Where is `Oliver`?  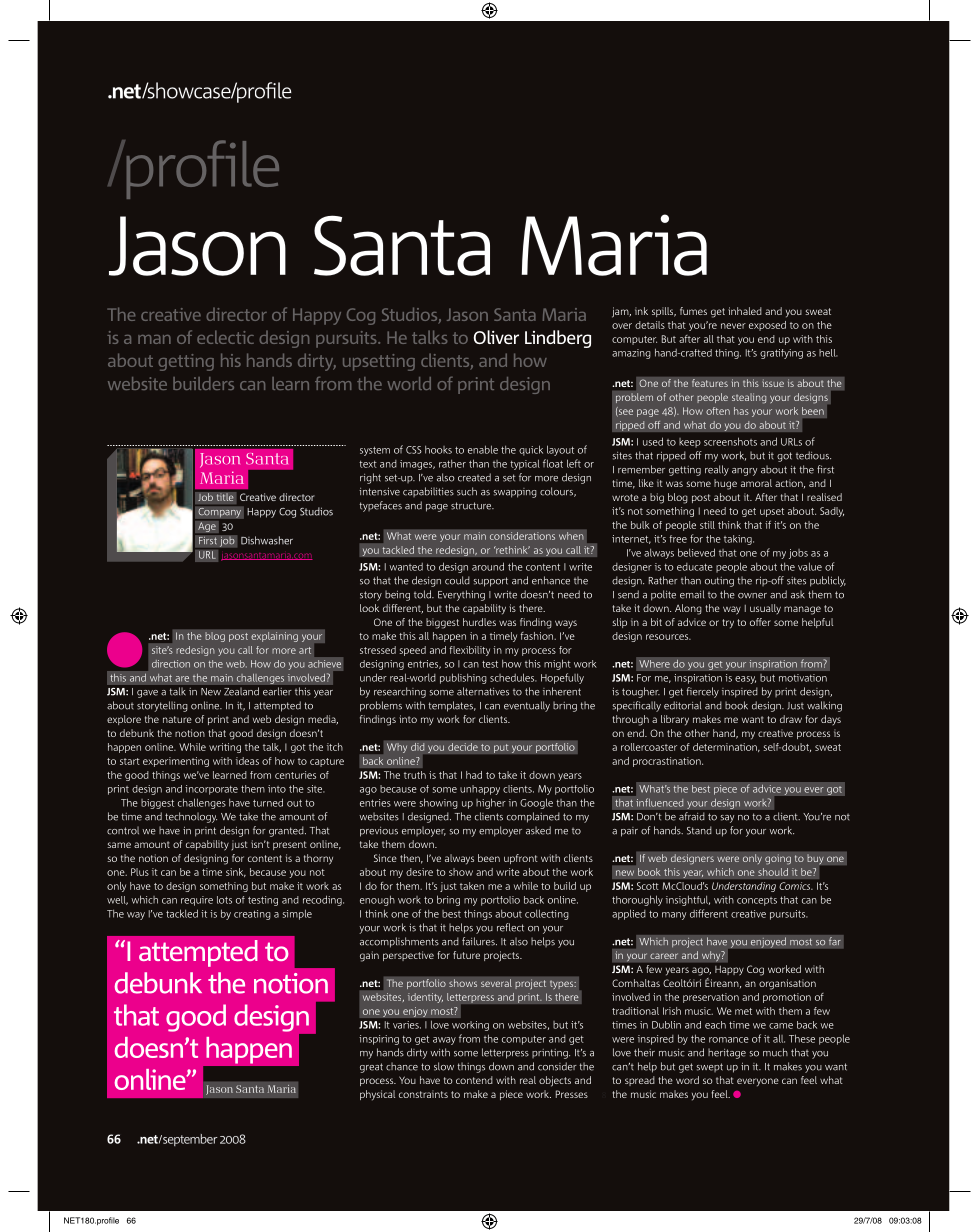 Oliver is located at coordinates (496, 337).
